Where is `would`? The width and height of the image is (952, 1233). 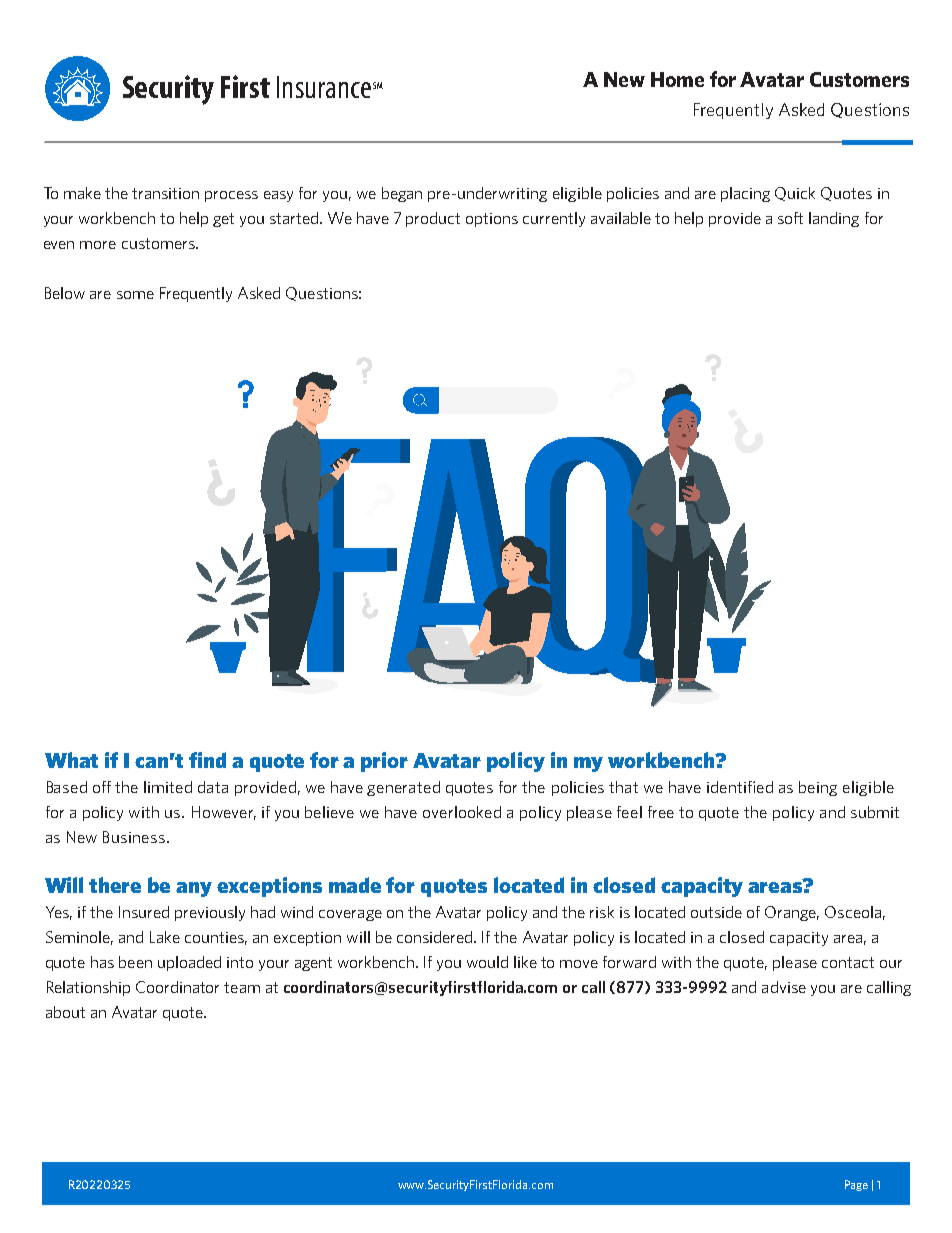
would is located at coordinates (487, 962).
